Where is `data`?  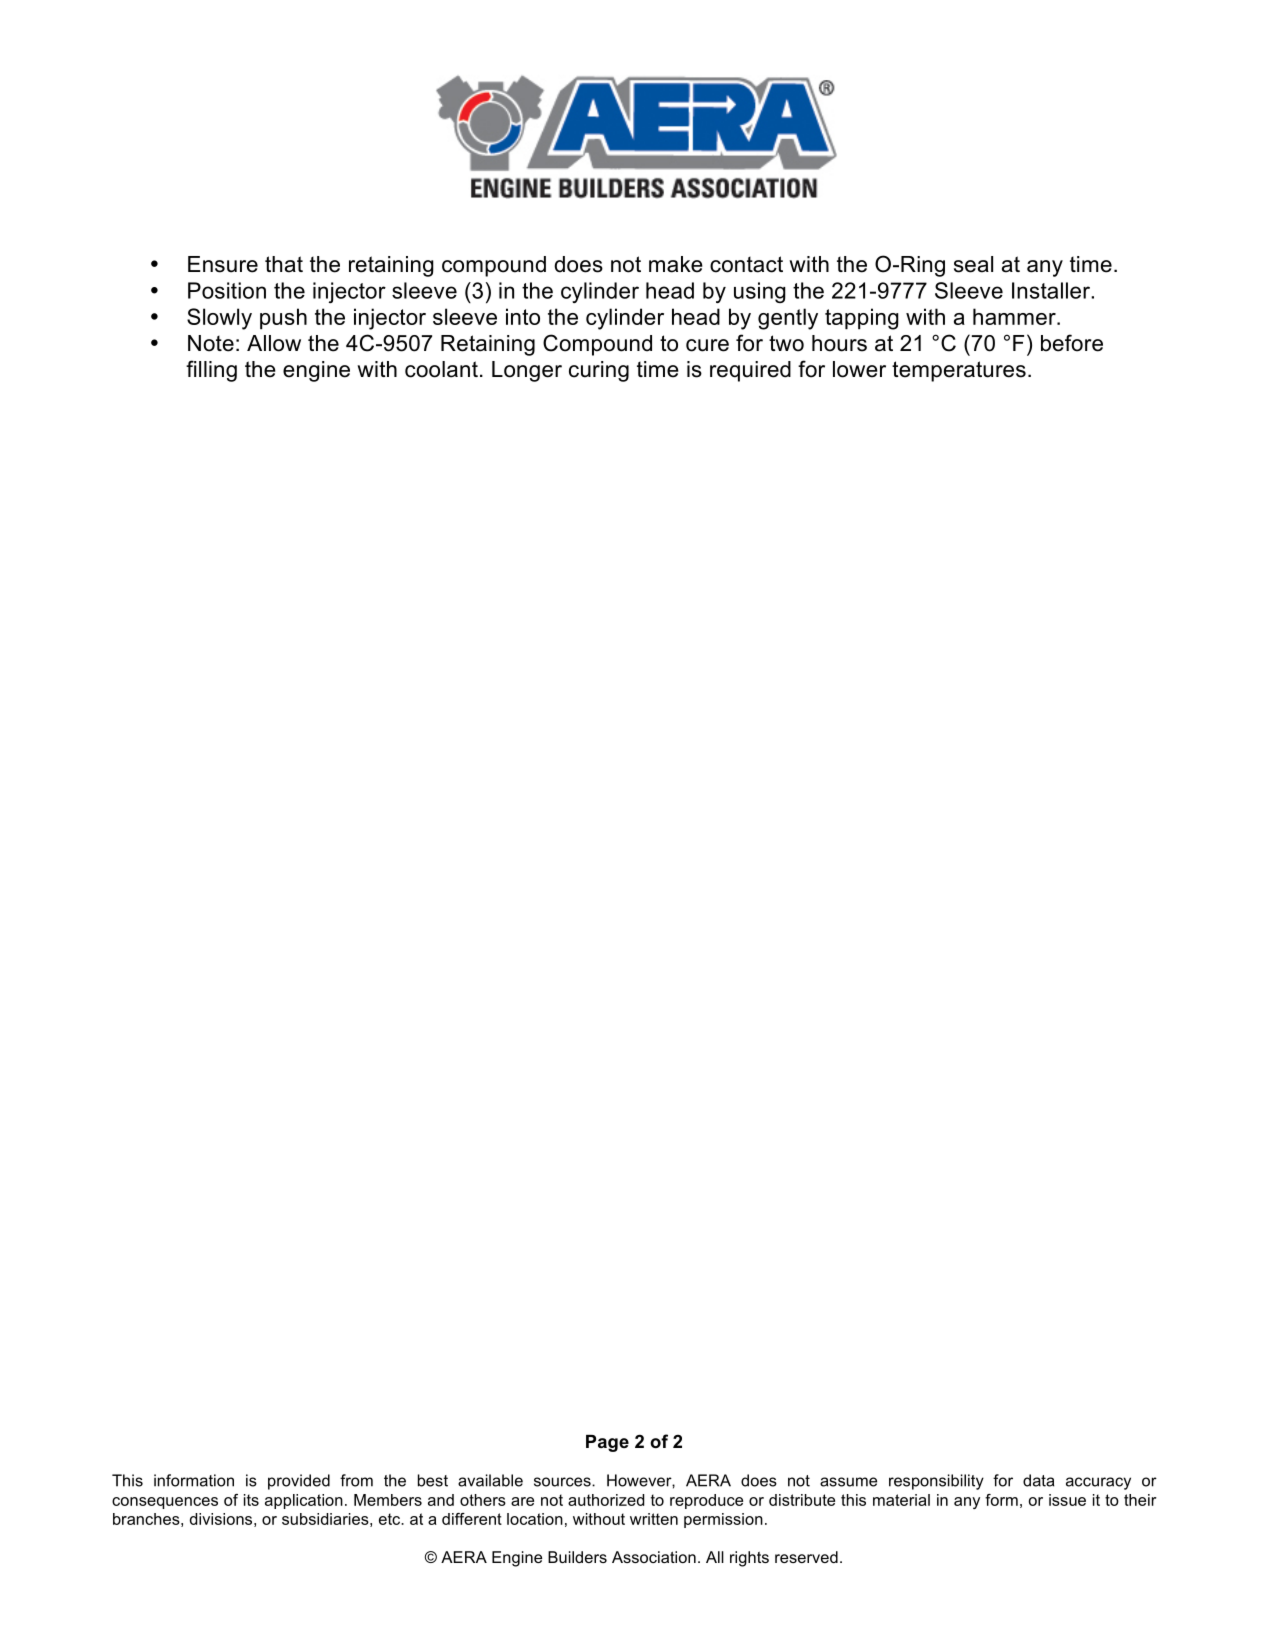 data is located at coordinates (1038, 1480).
